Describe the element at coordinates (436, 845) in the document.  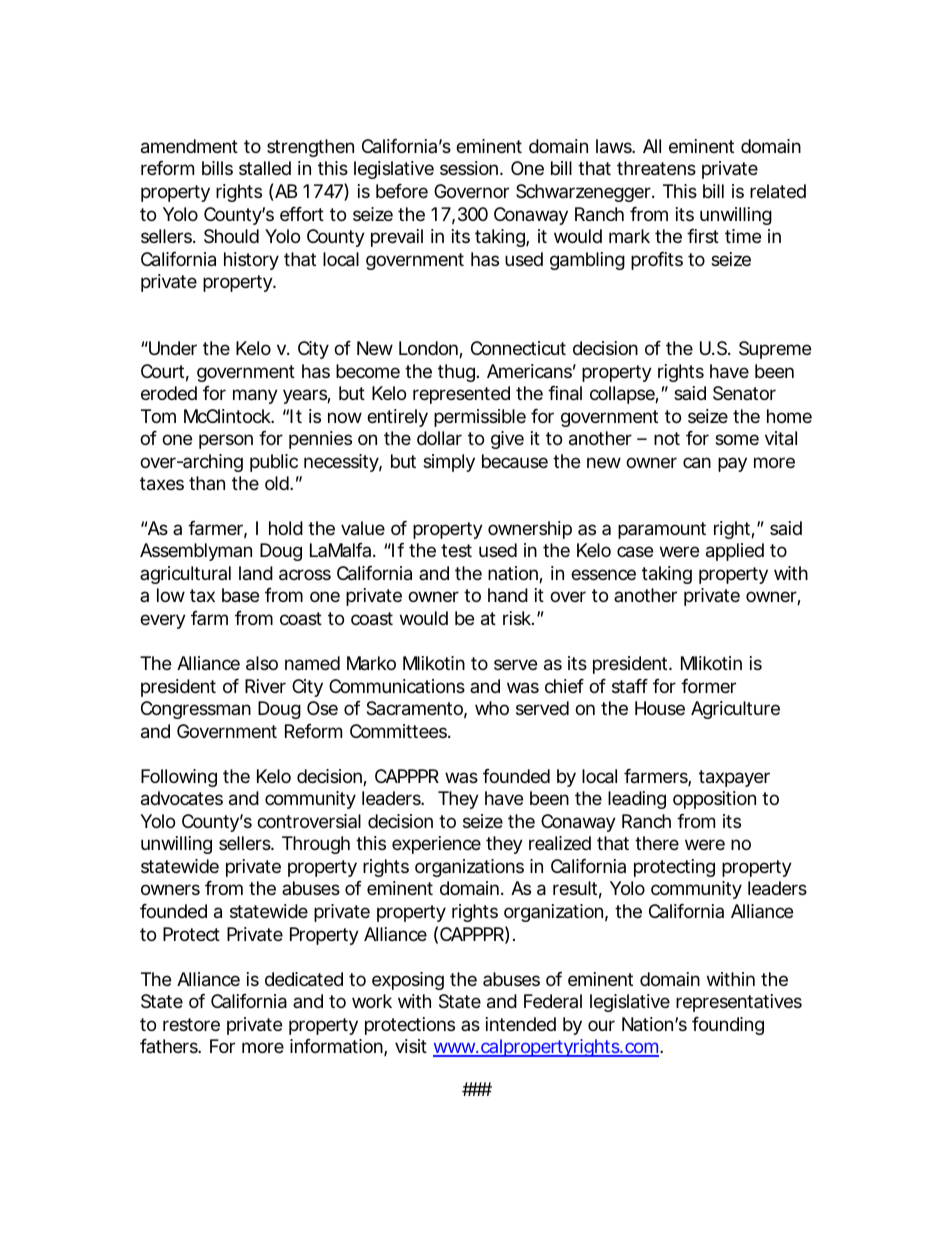
I see `experience` at that location.
